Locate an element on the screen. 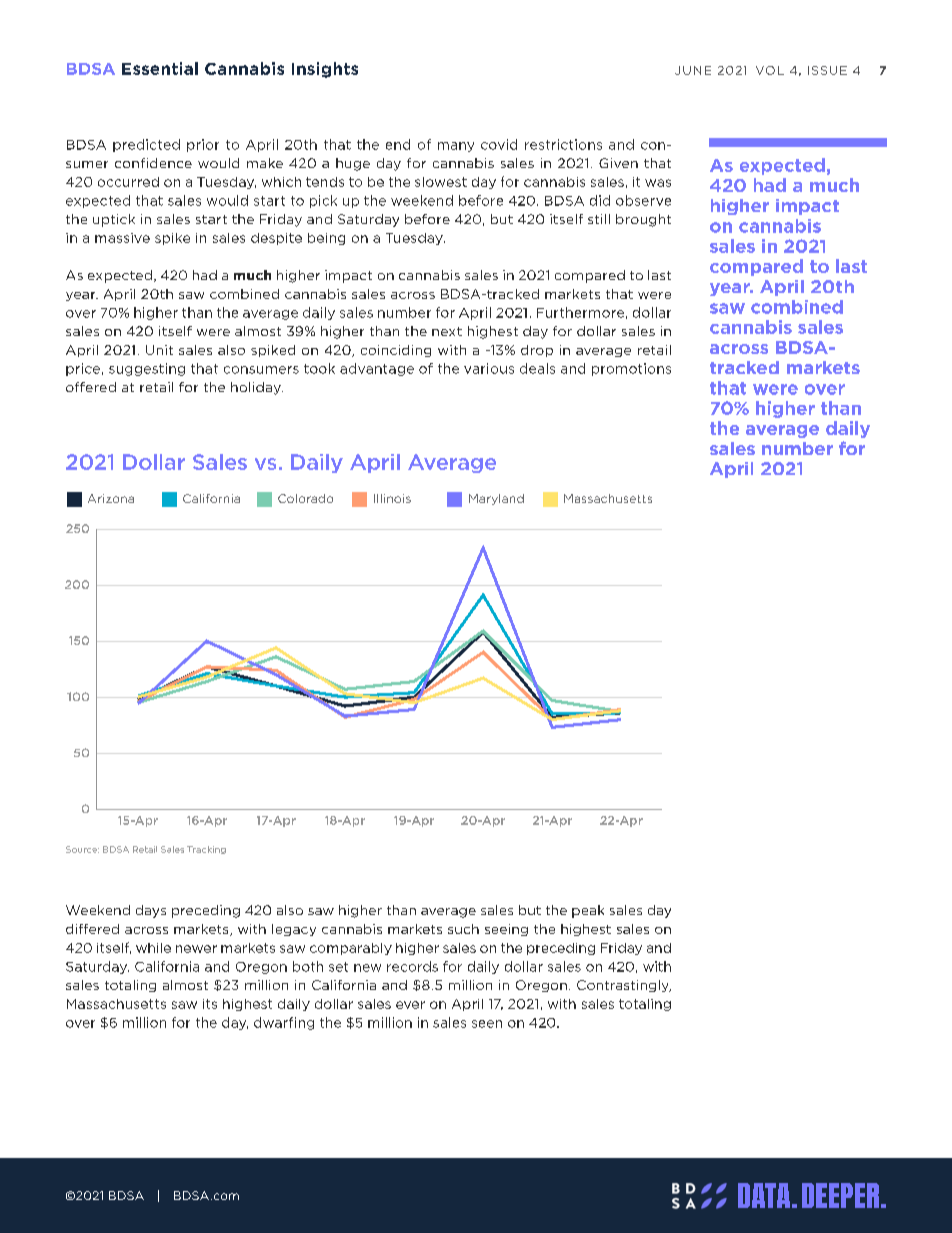 This screenshot has width=952, height=1233. Arizona is located at coordinates (111, 498).
